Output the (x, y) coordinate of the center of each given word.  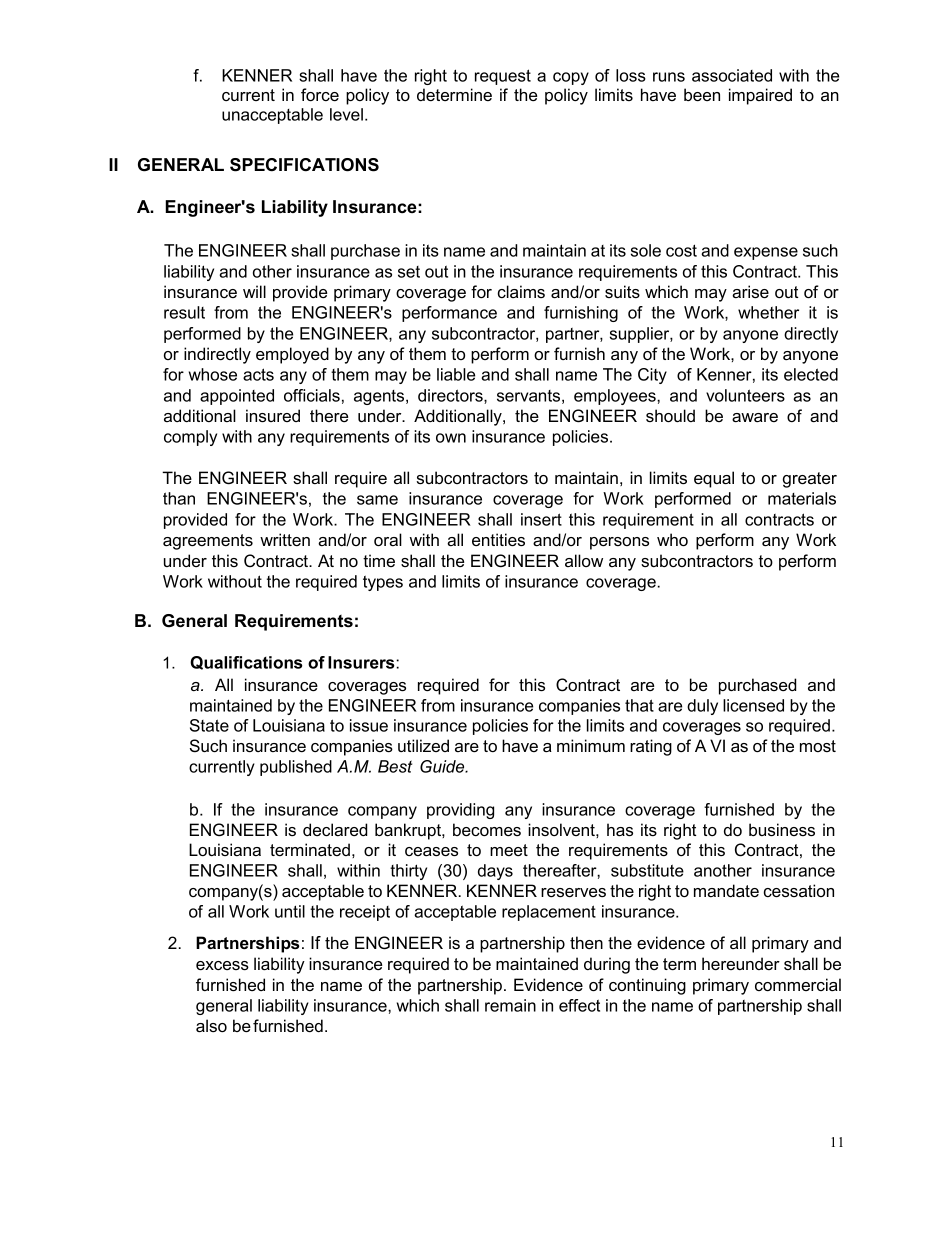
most (818, 746)
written (285, 539)
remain (510, 1005)
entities (498, 539)
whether (768, 312)
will (254, 291)
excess (222, 965)
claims (521, 291)
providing (460, 811)
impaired (760, 96)
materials (802, 498)
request (503, 77)
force (320, 94)
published (296, 768)
